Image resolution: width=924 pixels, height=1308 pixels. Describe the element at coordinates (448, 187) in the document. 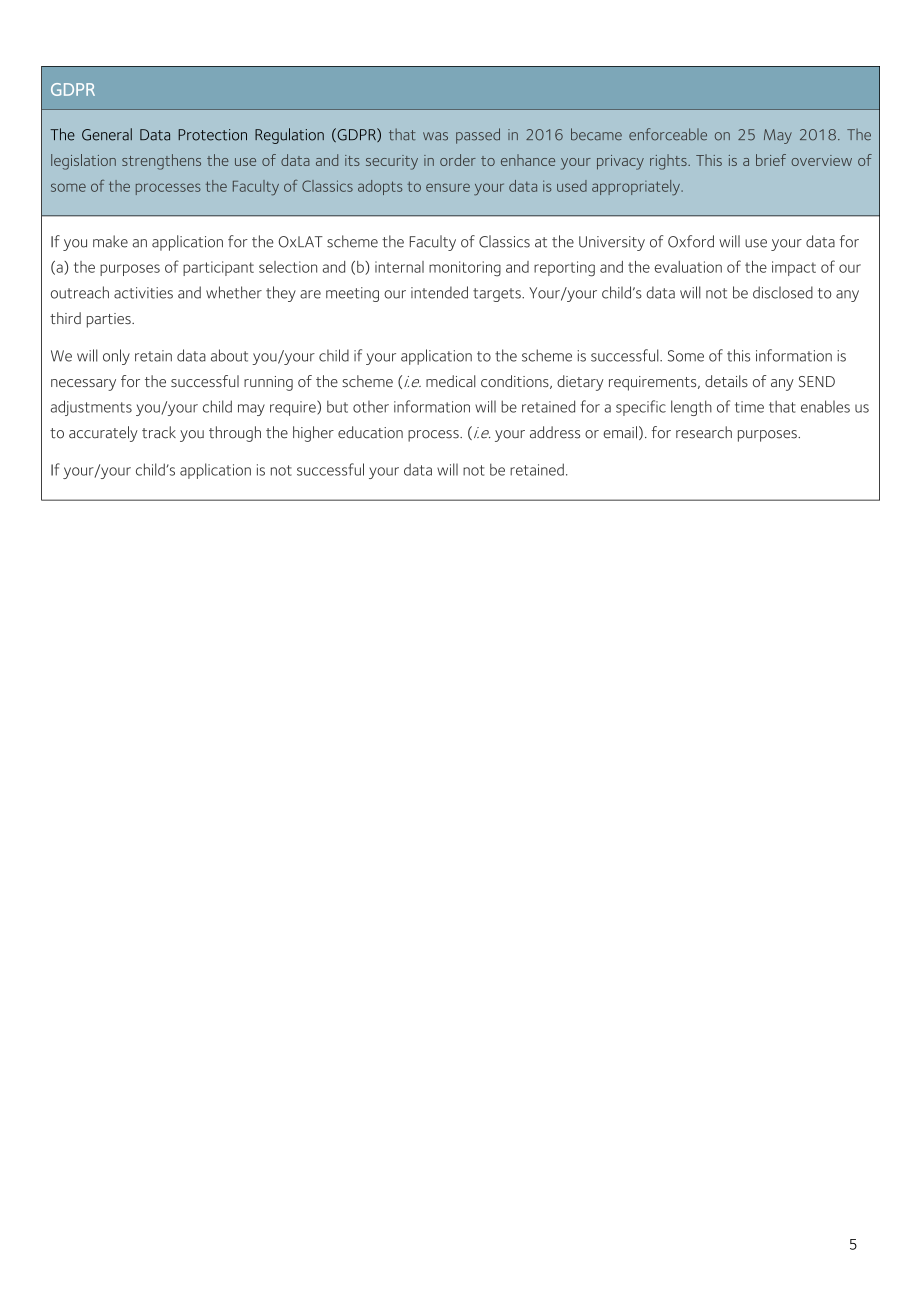

I see `ensure` at that location.
